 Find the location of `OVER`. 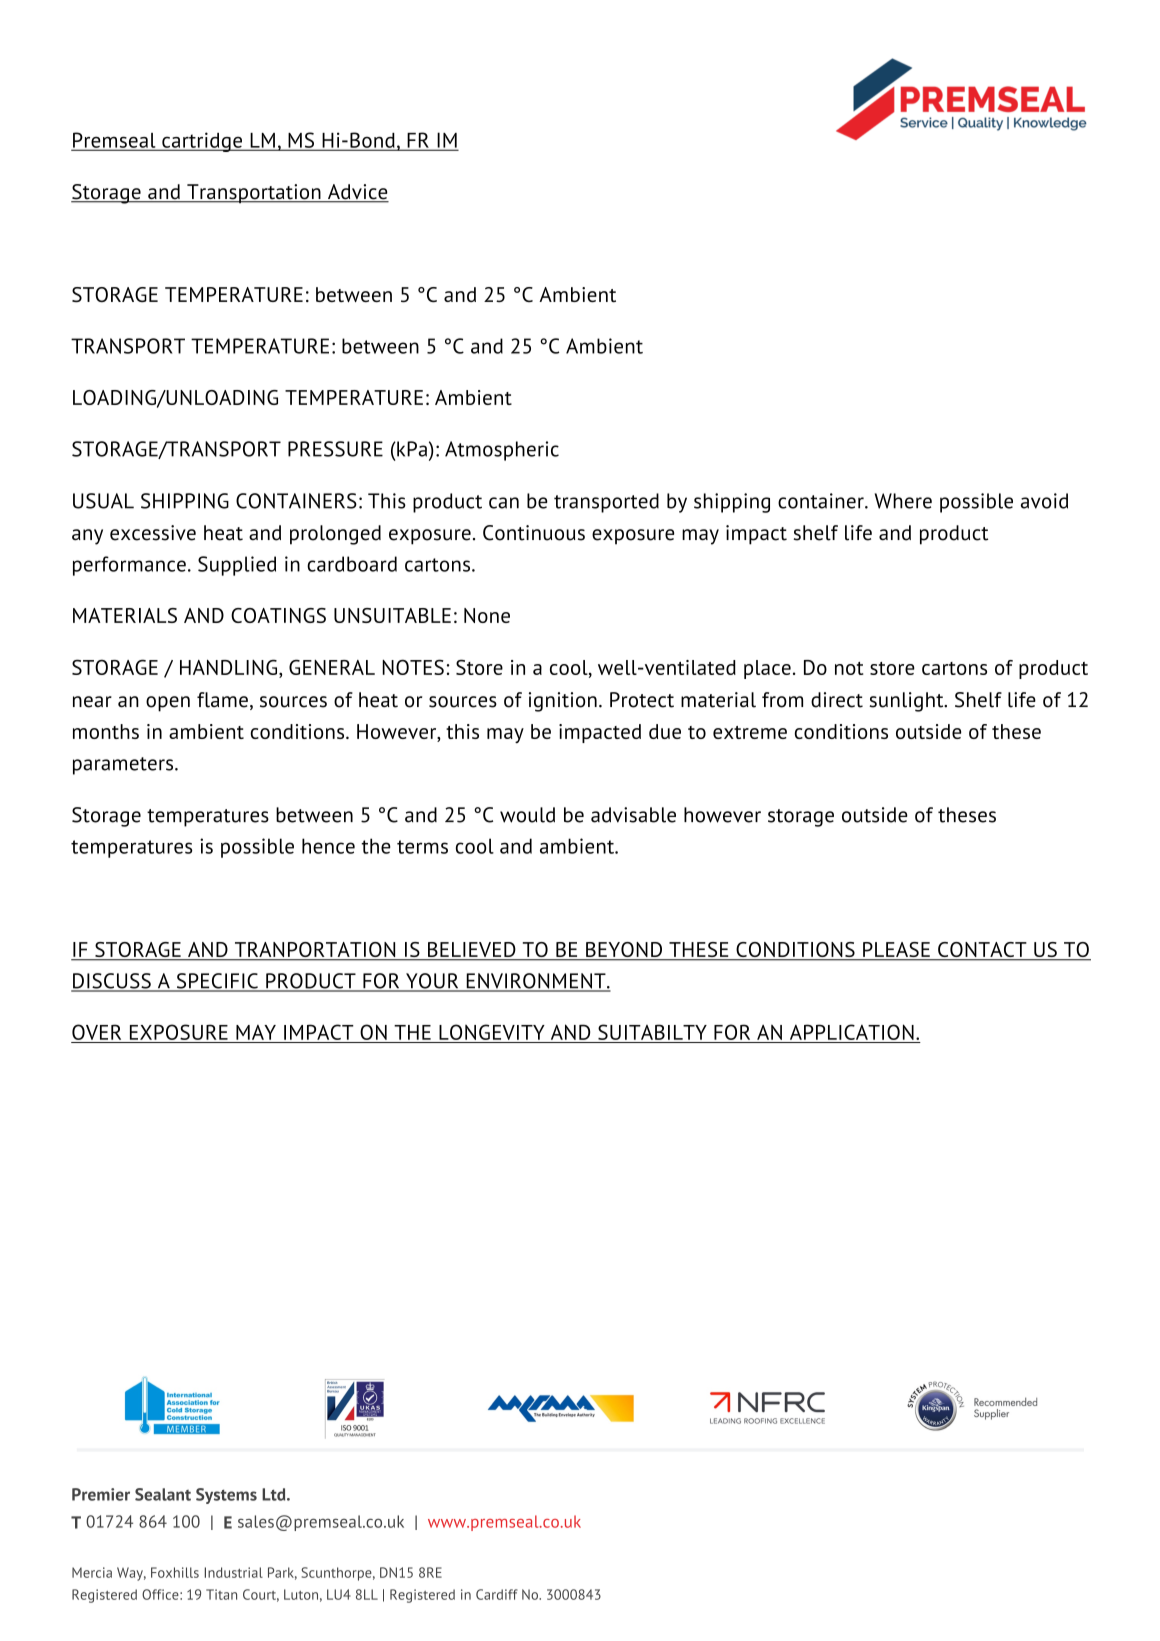

OVER is located at coordinates (96, 1032).
